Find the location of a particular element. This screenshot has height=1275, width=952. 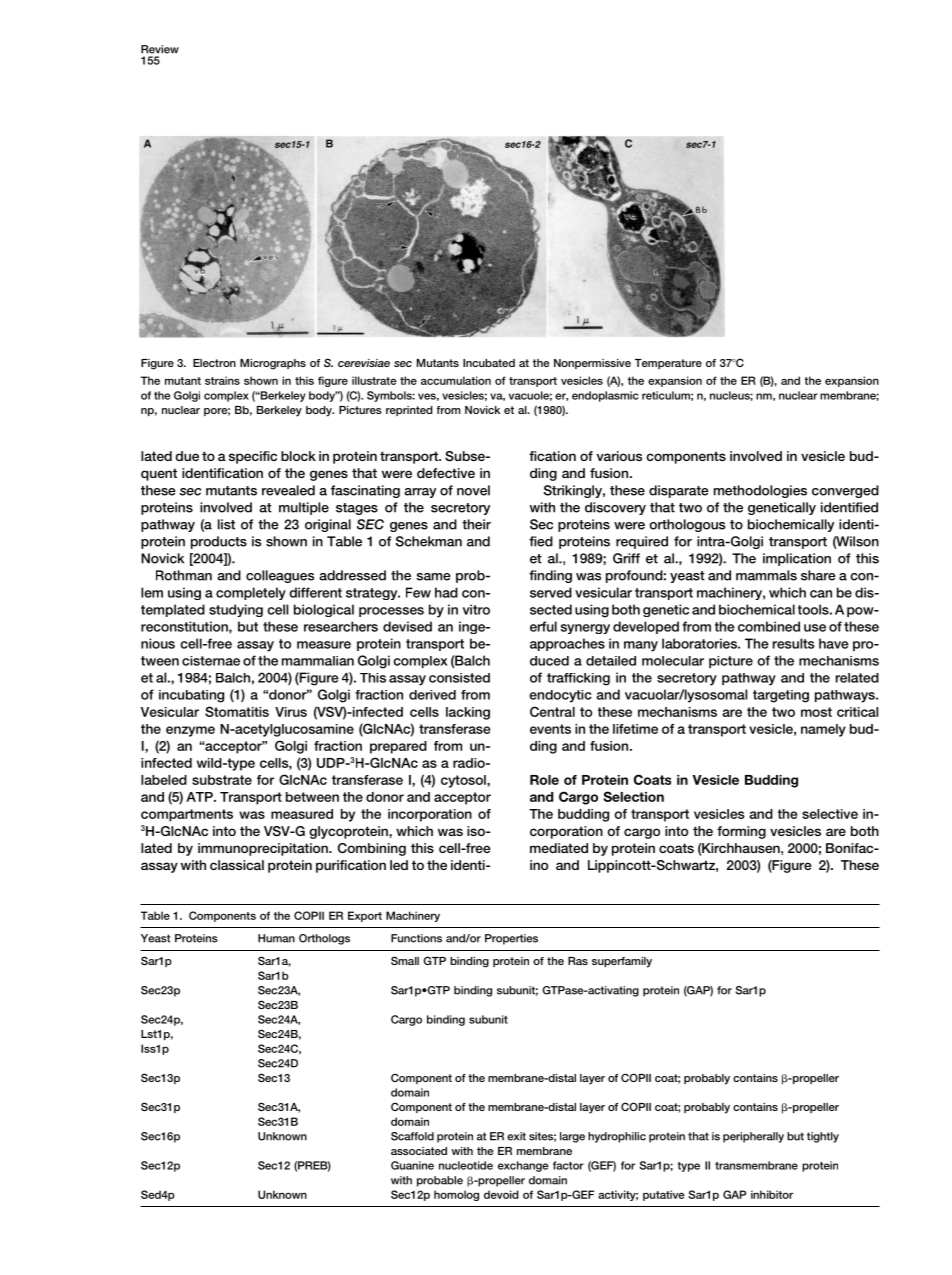

forming is located at coordinates (741, 832).
